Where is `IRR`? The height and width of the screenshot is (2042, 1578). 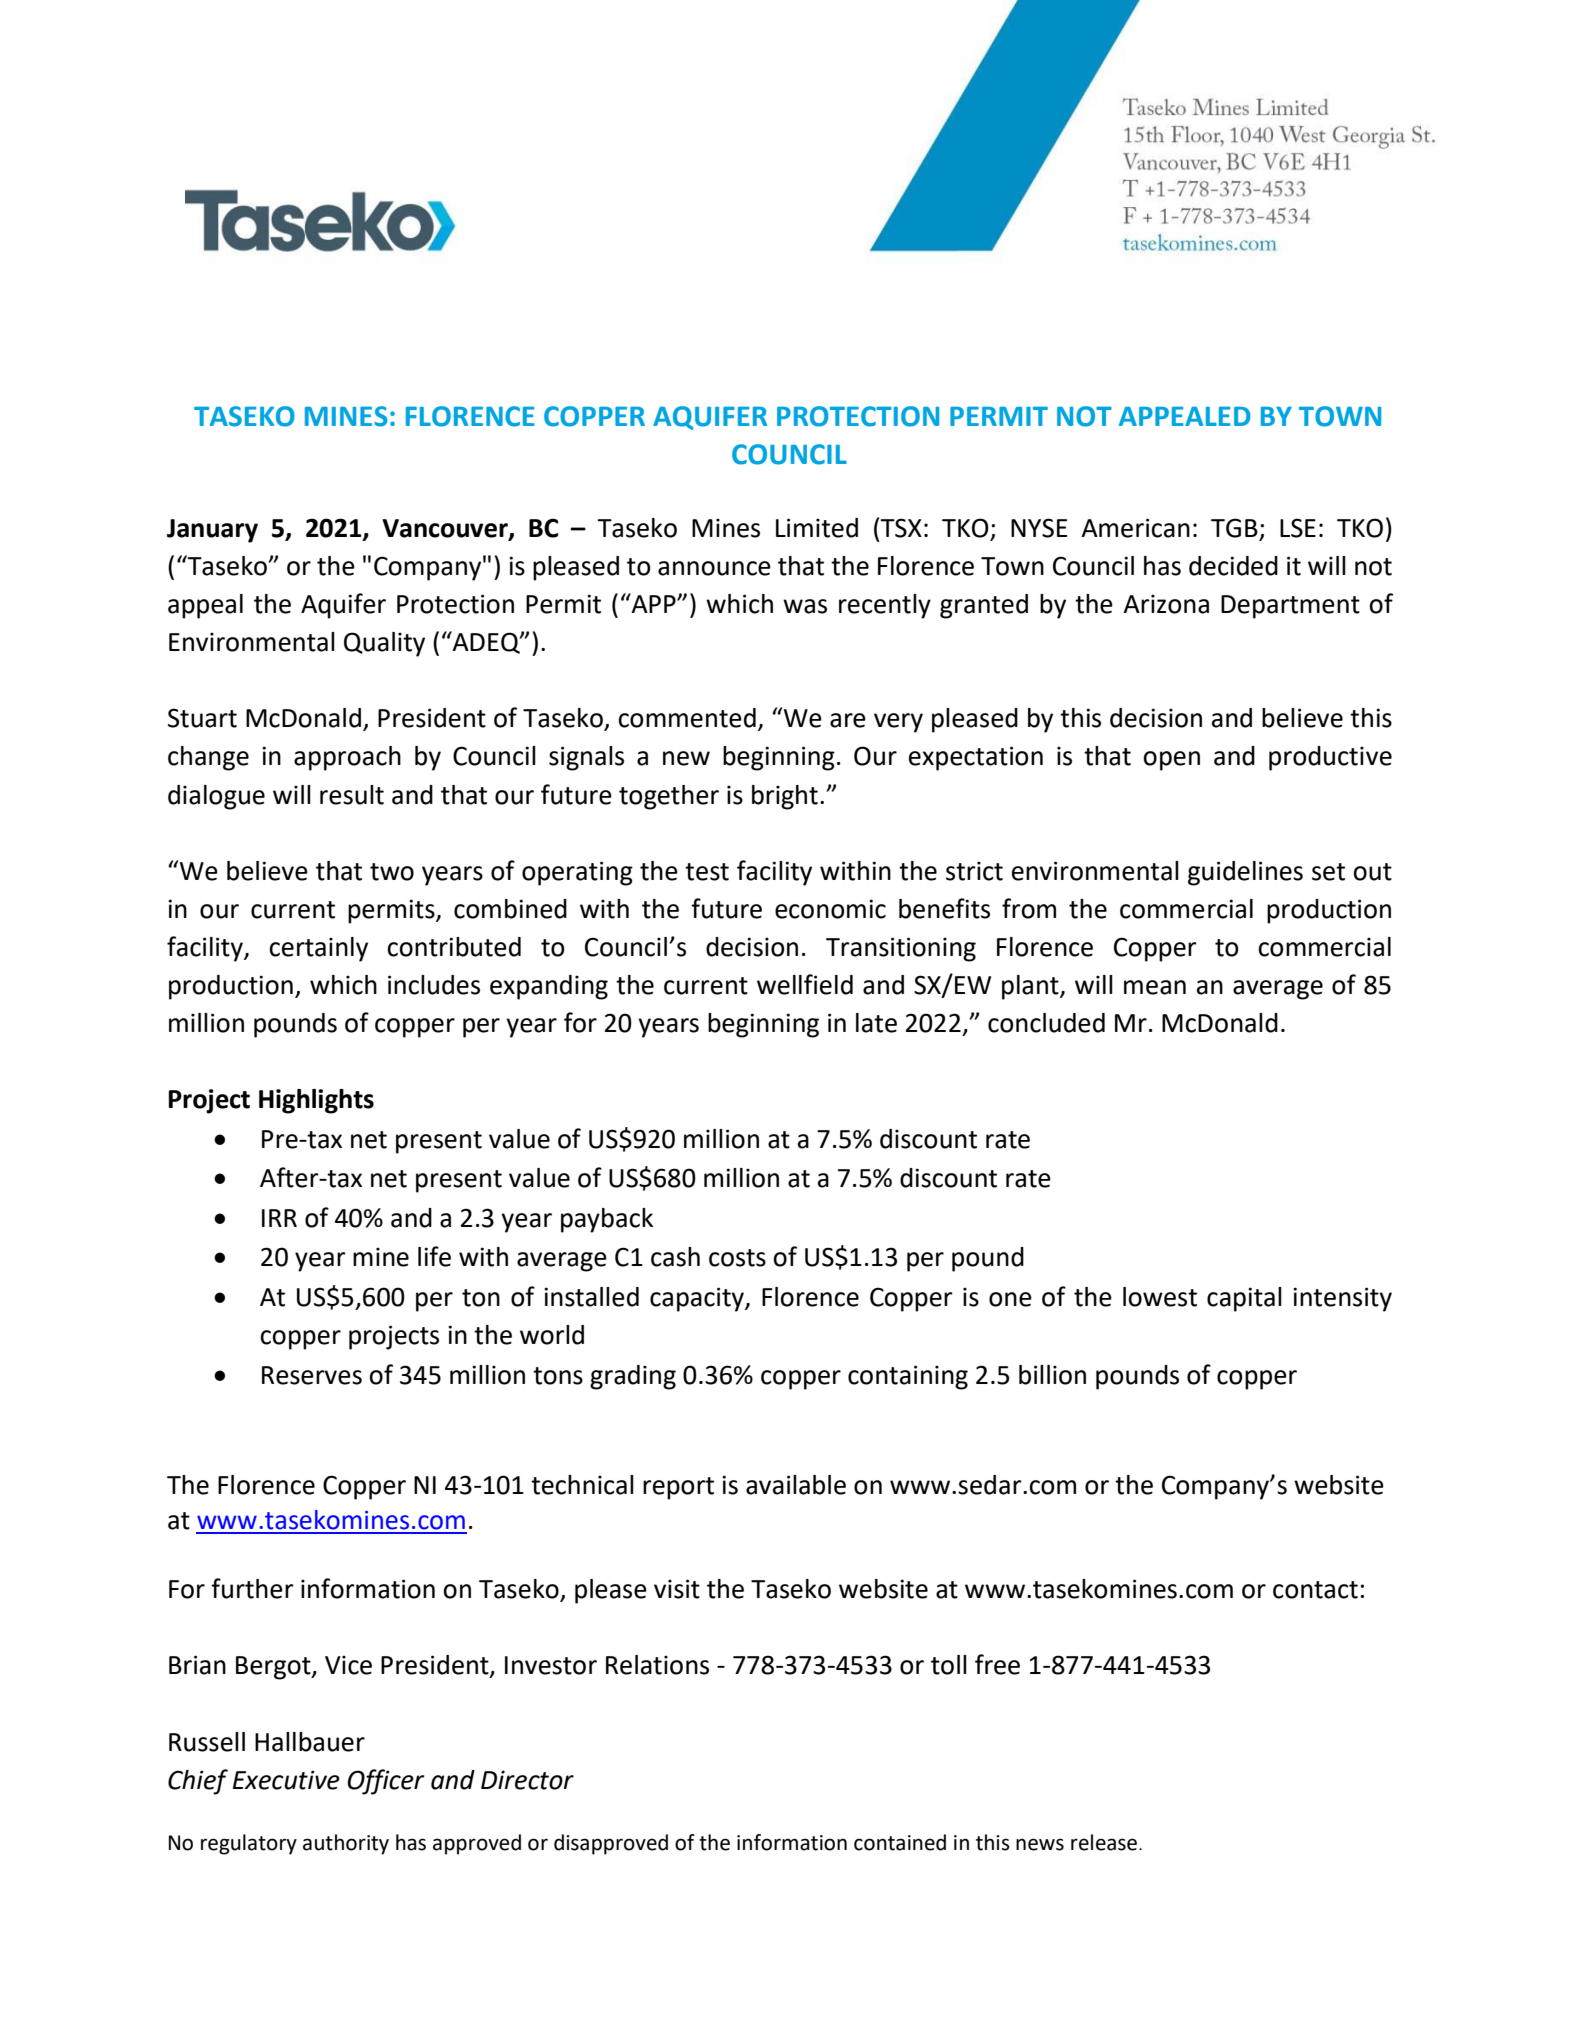
IRR is located at coordinates (279, 1218).
